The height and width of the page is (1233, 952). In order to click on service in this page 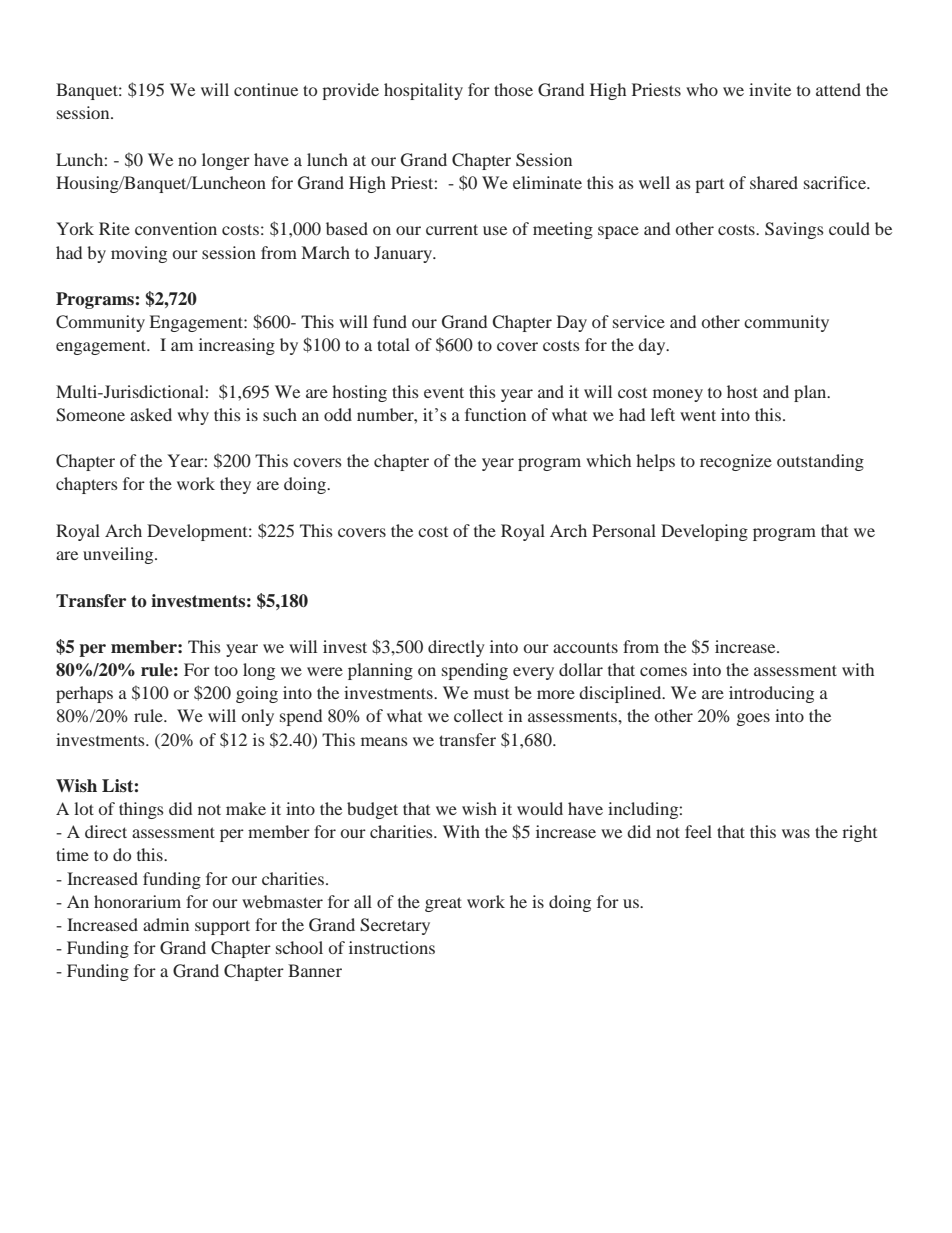, I will do `click(639, 321)`.
